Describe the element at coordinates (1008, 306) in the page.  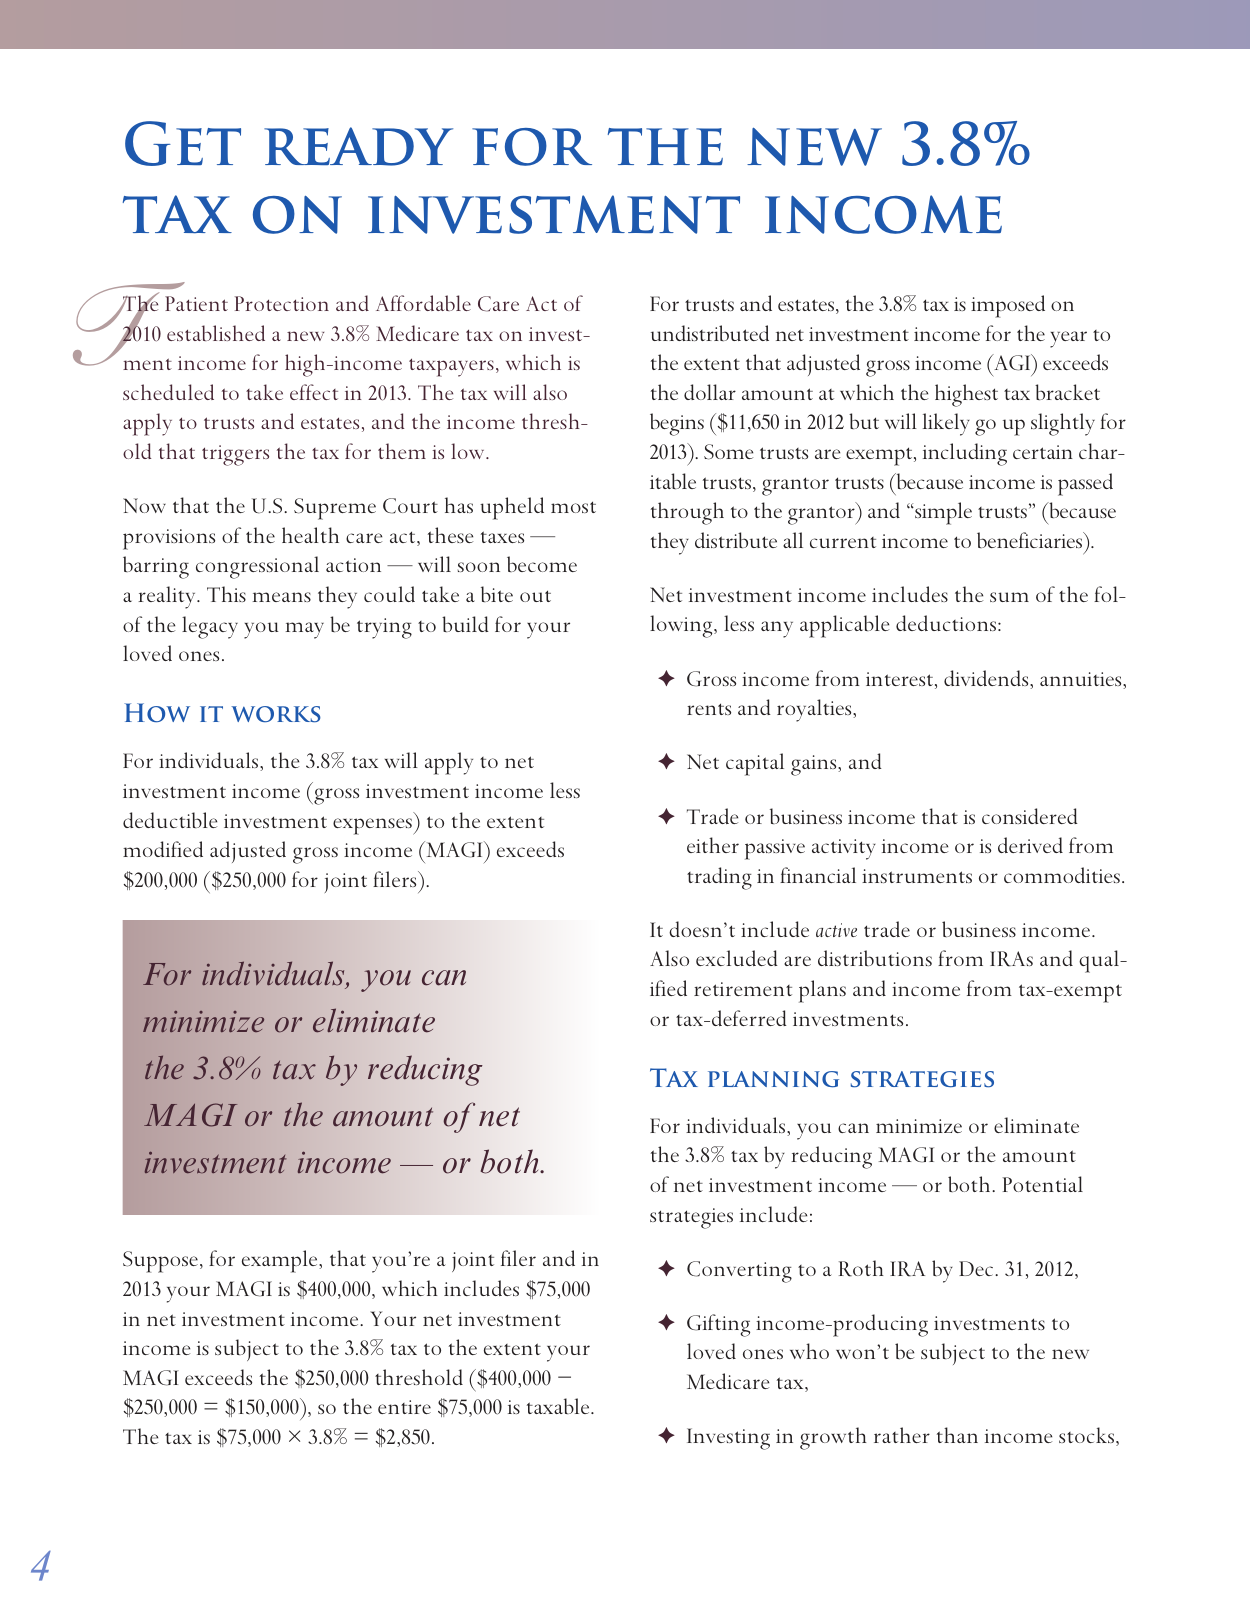
I see `imposed` at that location.
